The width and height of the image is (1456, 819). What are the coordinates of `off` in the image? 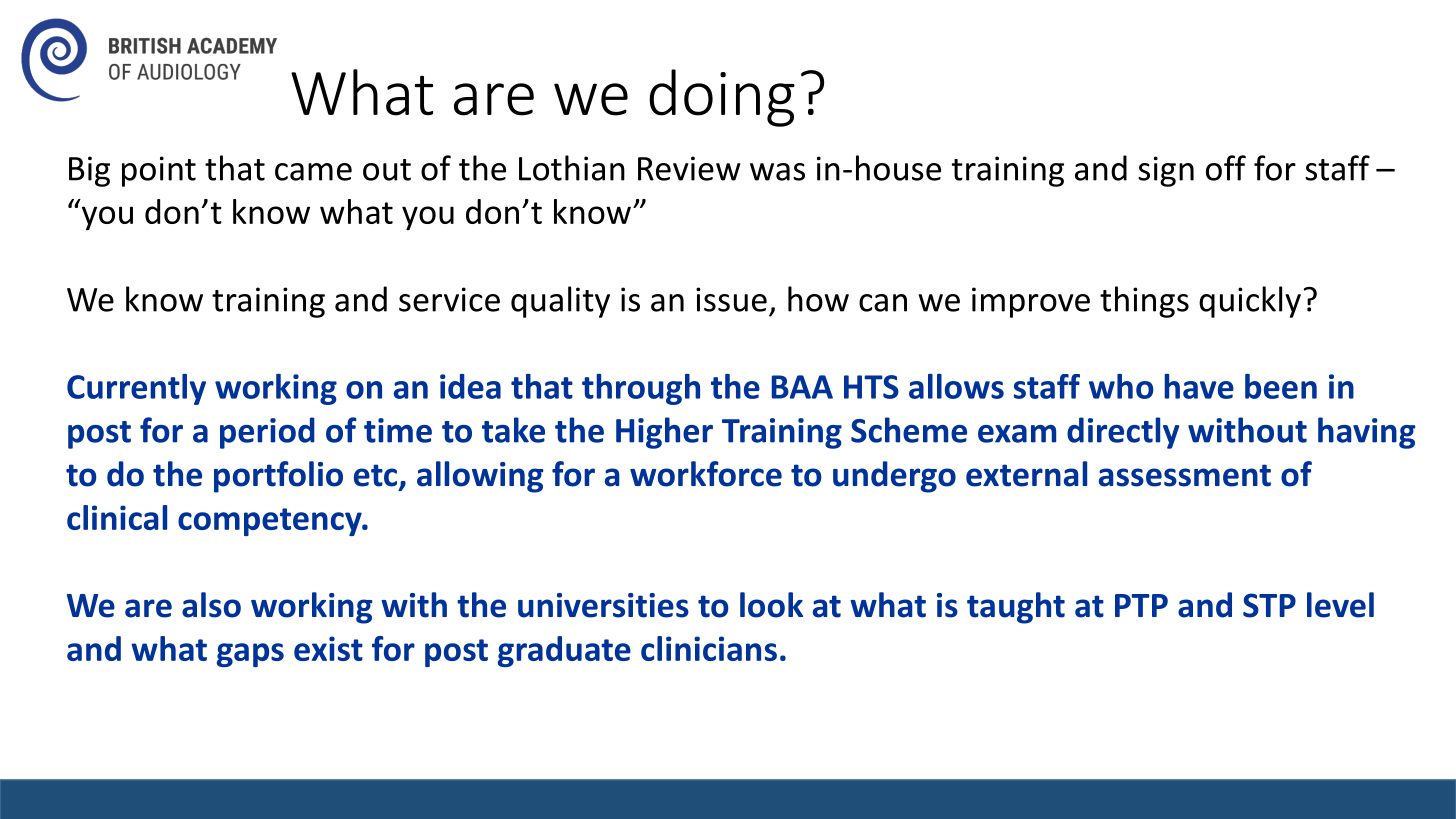 It's located at (1226, 168).
